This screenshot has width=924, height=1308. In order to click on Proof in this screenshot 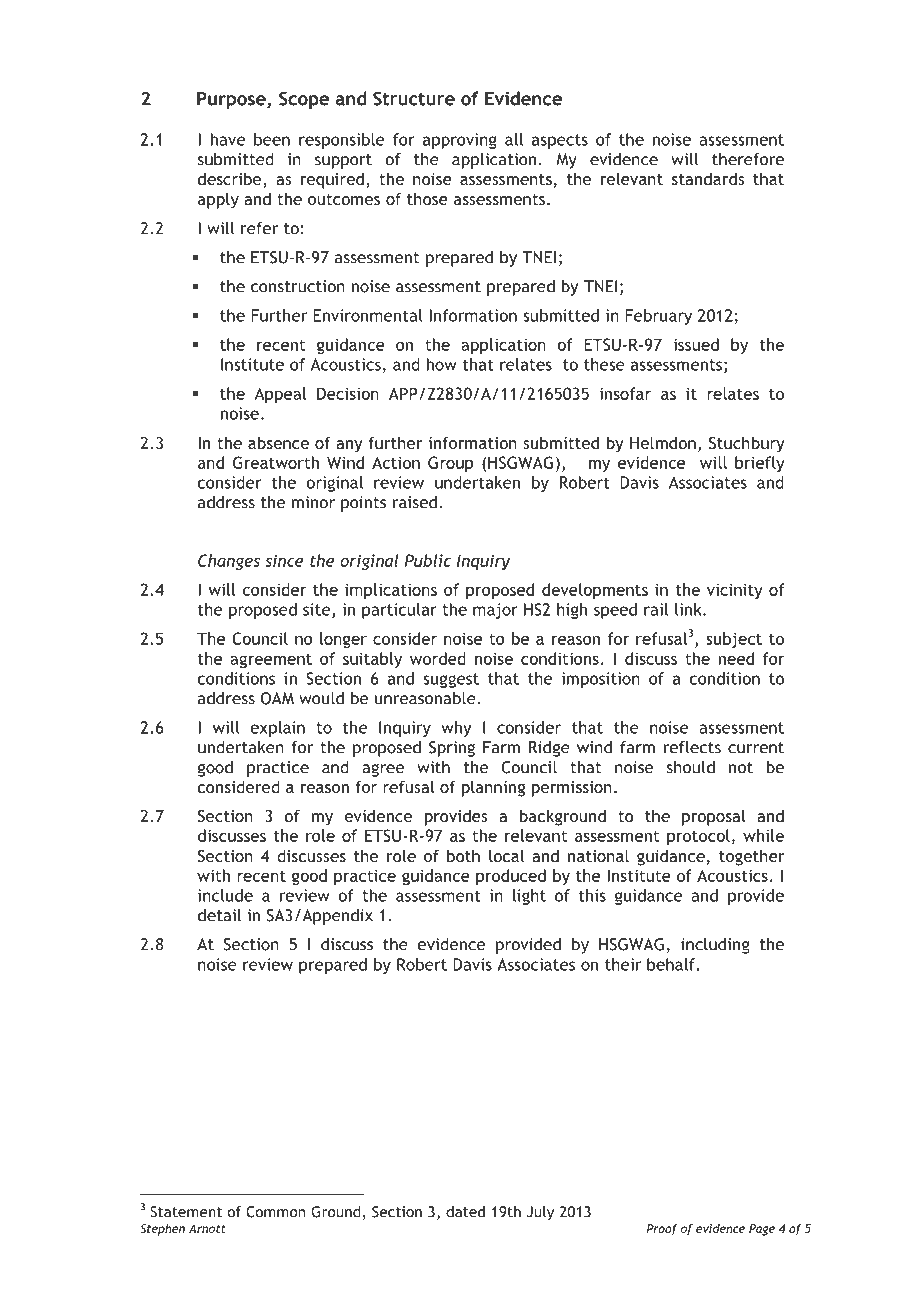, I will do `click(662, 1229)`.
